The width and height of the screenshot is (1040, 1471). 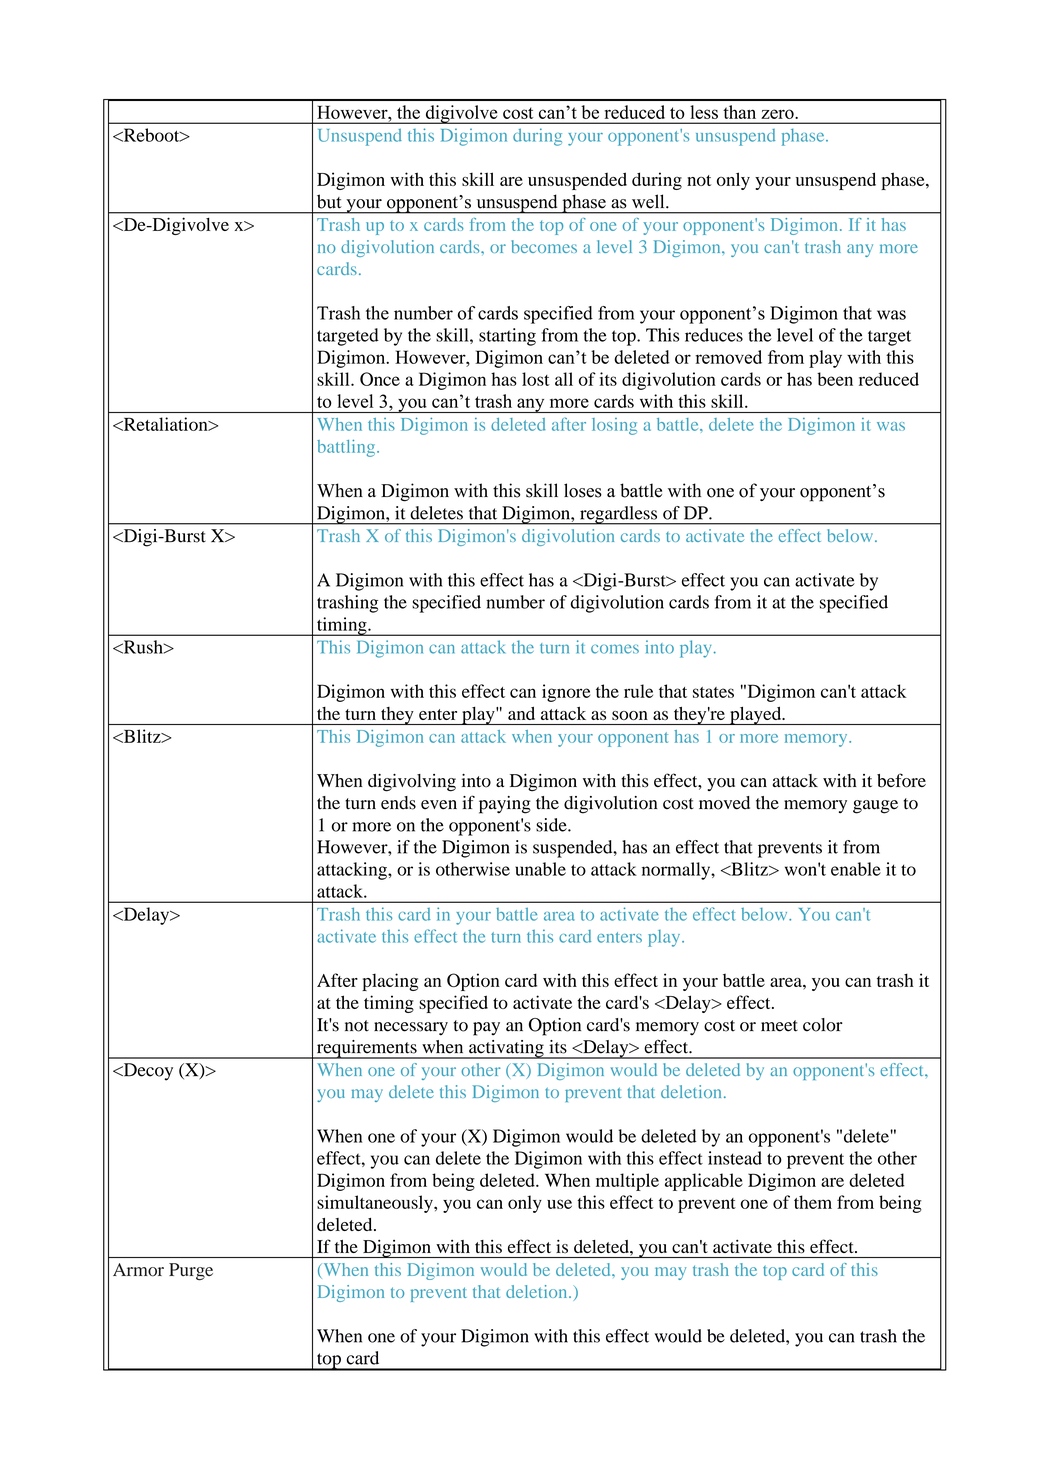 What do you see at coordinates (778, 114) in the screenshot?
I see `zero` at bounding box center [778, 114].
